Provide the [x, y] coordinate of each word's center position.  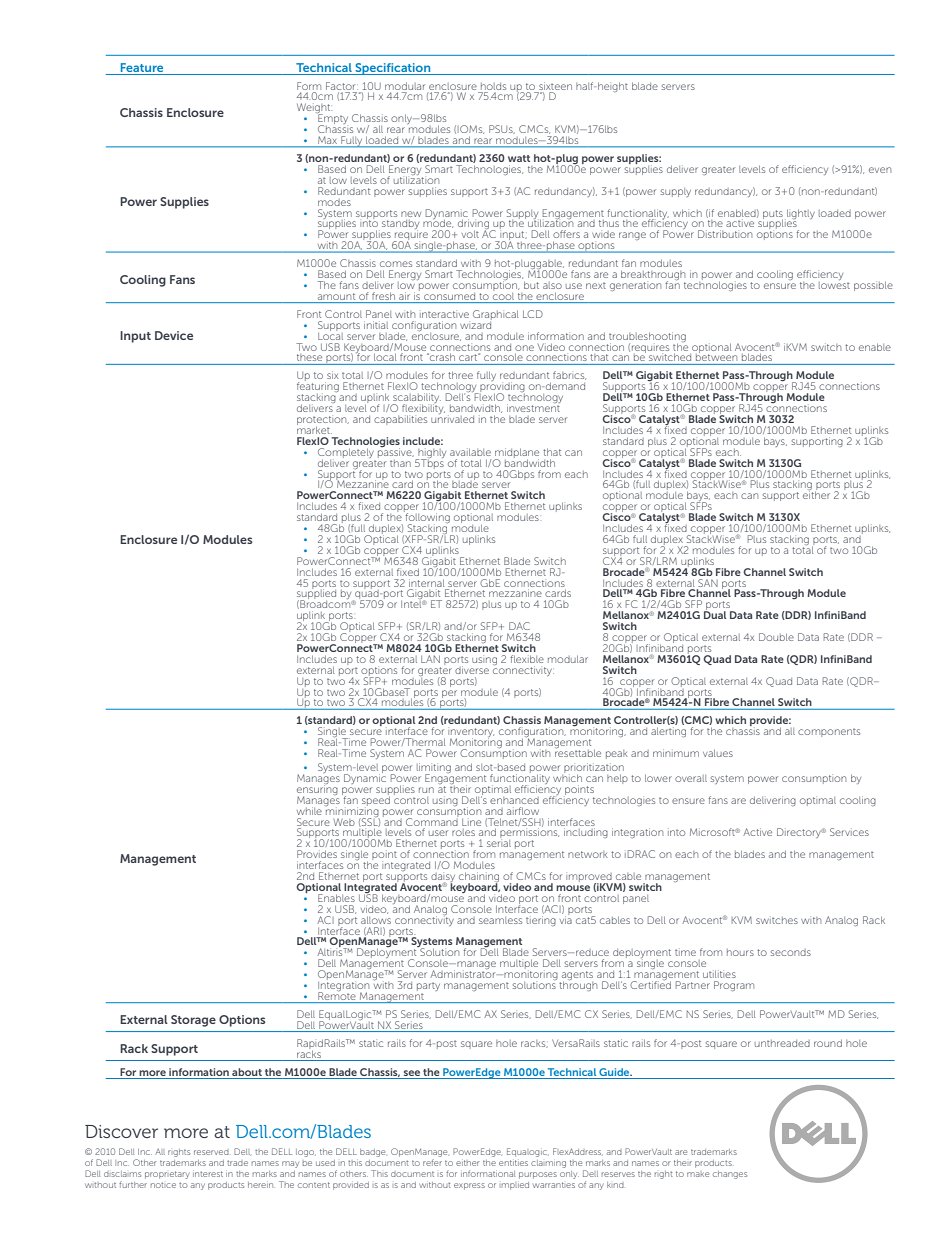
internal [426, 583]
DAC [519, 626]
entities [513, 1163]
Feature [142, 67]
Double [776, 637]
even [880, 170]
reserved [211, 1152]
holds [493, 86]
